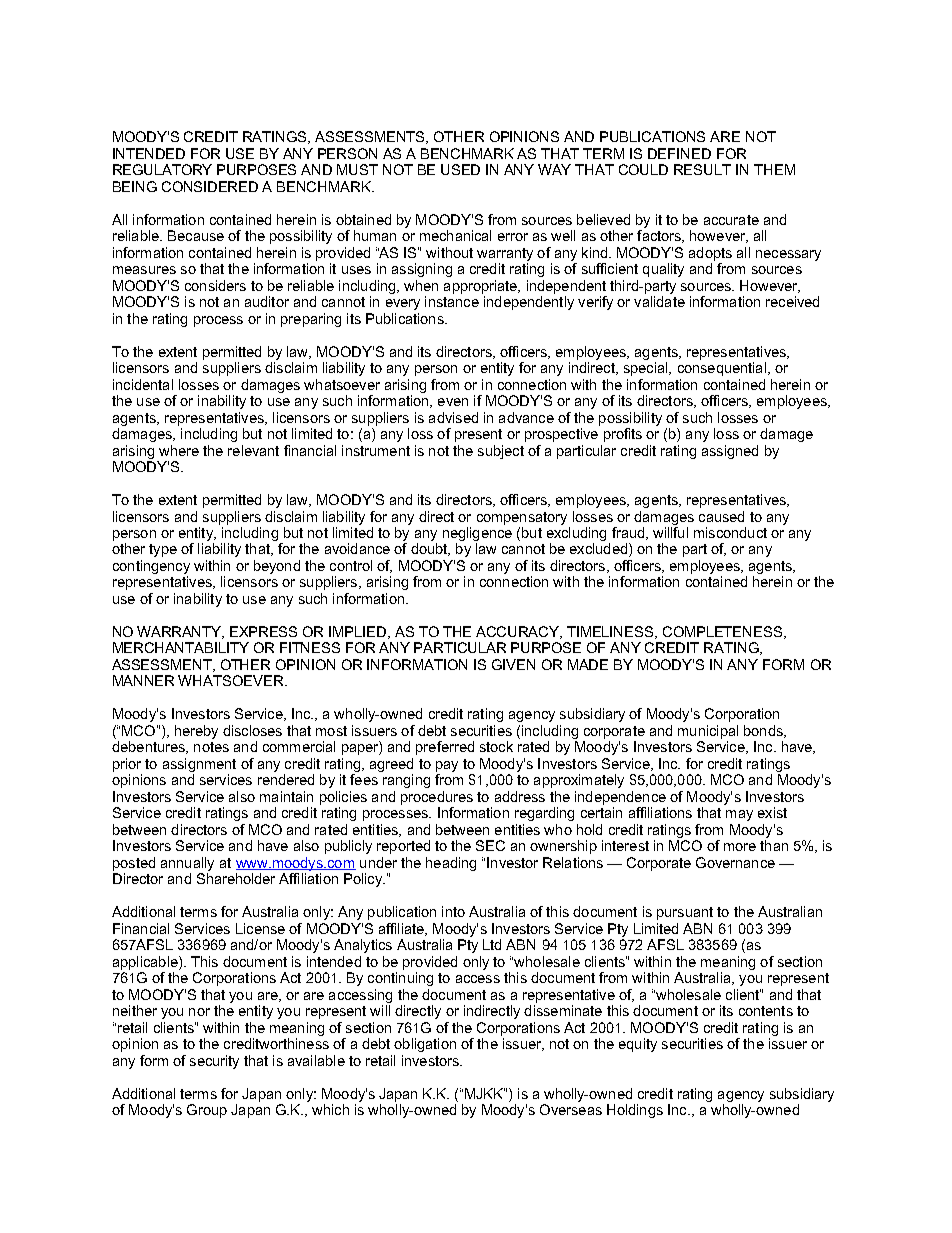 This page has height=1233, width=952. I want to click on where, so click(179, 450).
